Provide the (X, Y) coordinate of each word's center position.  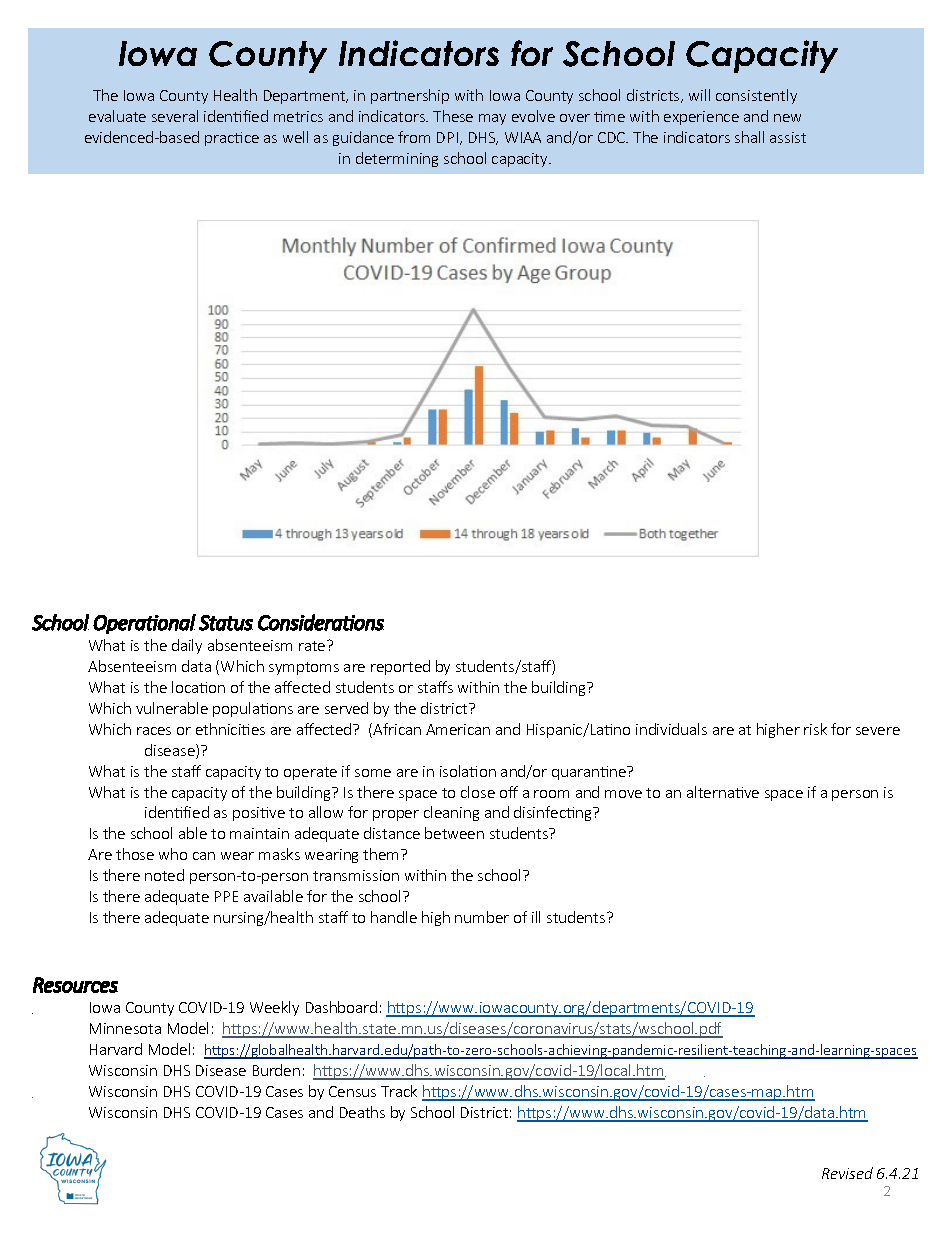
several (175, 116)
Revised (847, 1173)
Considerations (321, 622)
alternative (723, 792)
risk (815, 729)
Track (399, 1091)
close (478, 792)
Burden (276, 1070)
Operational (144, 624)
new (787, 118)
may (492, 119)
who (173, 854)
